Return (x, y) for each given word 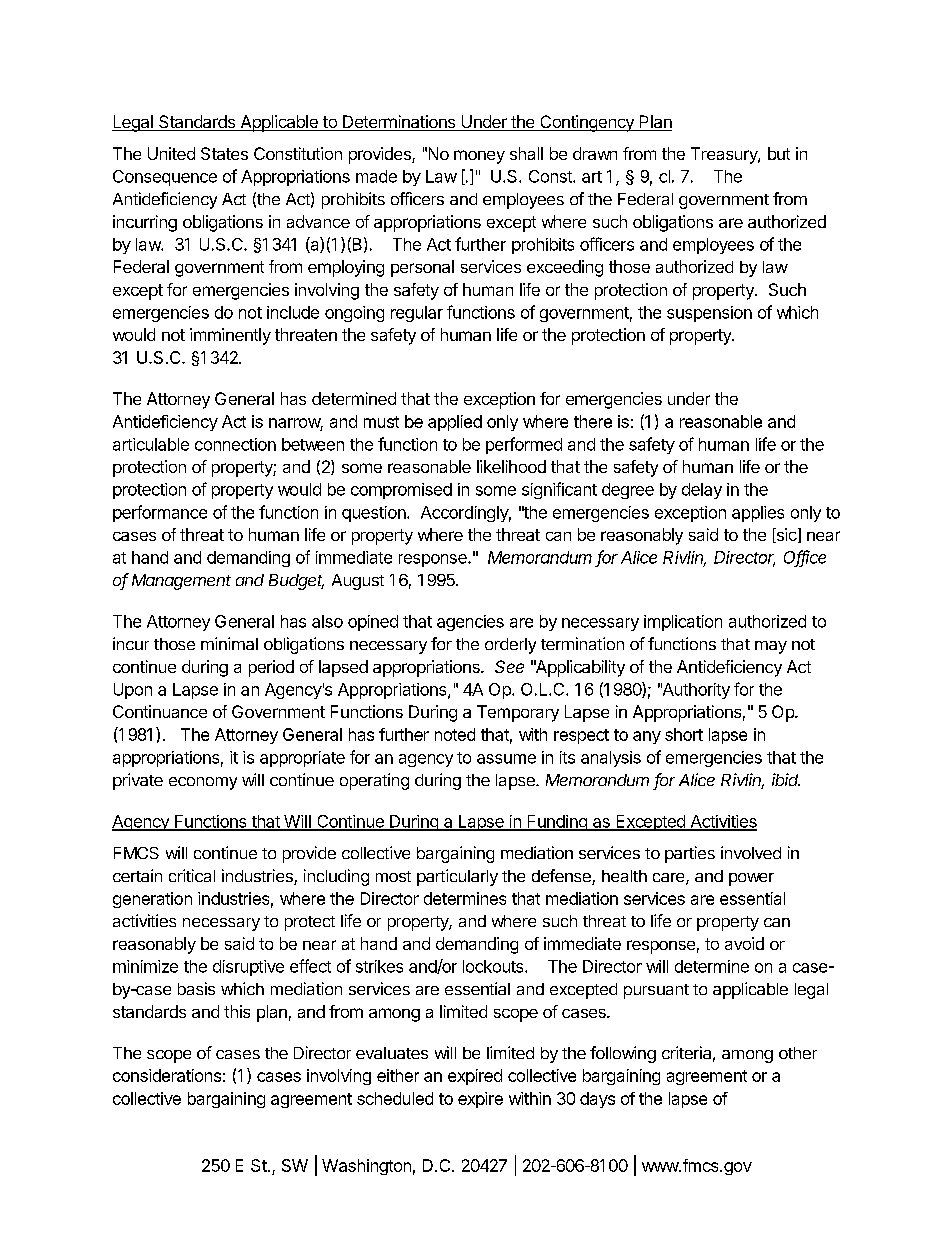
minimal (229, 643)
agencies (470, 623)
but (779, 153)
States (224, 153)
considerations (167, 1075)
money (479, 157)
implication (683, 623)
